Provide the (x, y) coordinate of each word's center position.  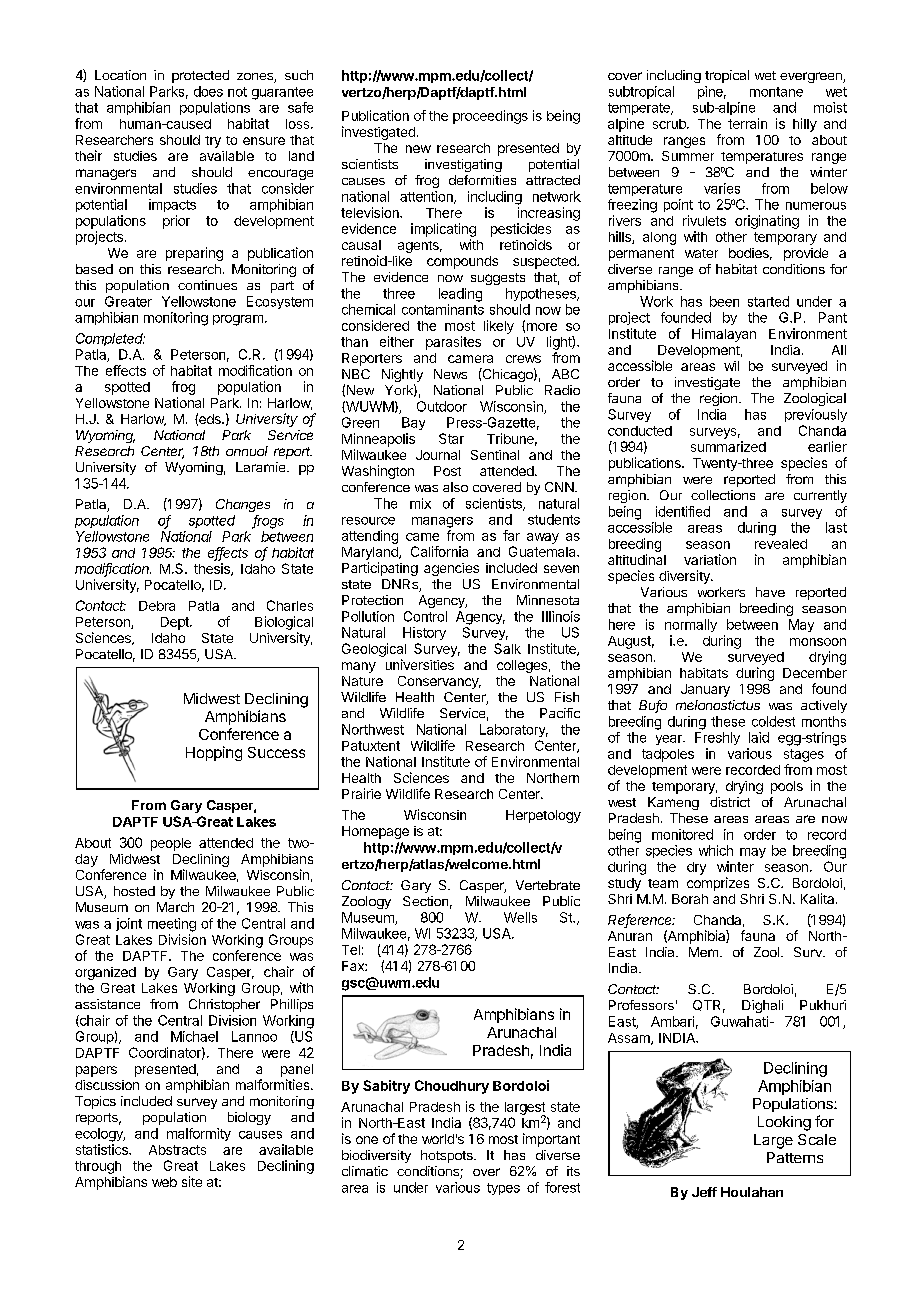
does (208, 91)
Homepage (375, 832)
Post (447, 471)
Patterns (795, 1157)
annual (247, 451)
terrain (747, 123)
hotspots (448, 1156)
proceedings (490, 117)
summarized (728, 446)
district (730, 802)
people (171, 844)
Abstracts (177, 1150)
